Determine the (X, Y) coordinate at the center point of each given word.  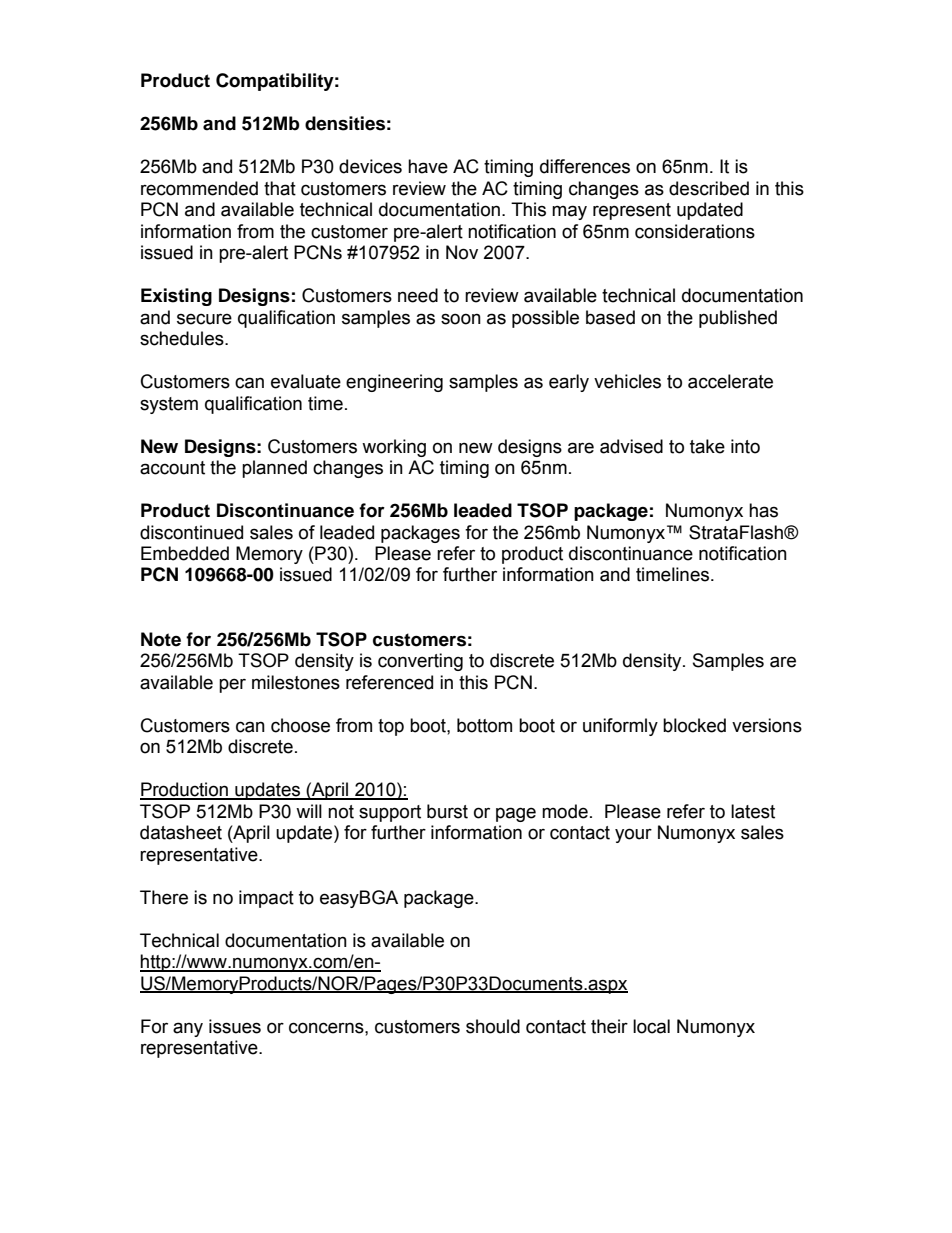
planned (274, 469)
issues (235, 1026)
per (232, 685)
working (394, 448)
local (651, 1026)
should (493, 1026)
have (428, 166)
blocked (694, 725)
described (709, 188)
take (707, 446)
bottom (484, 725)
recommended (199, 188)
